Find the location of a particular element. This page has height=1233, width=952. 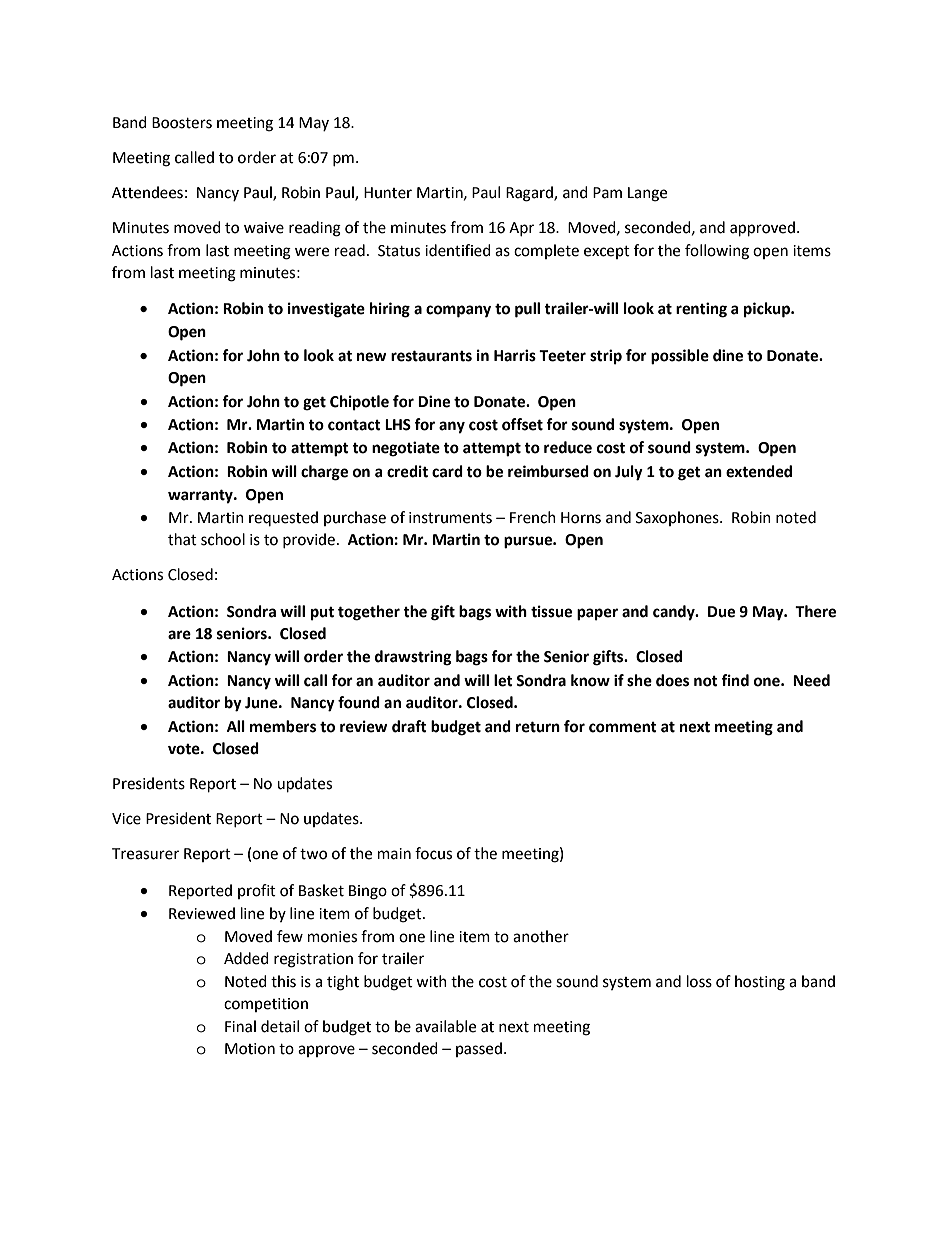

extended is located at coordinates (759, 471).
